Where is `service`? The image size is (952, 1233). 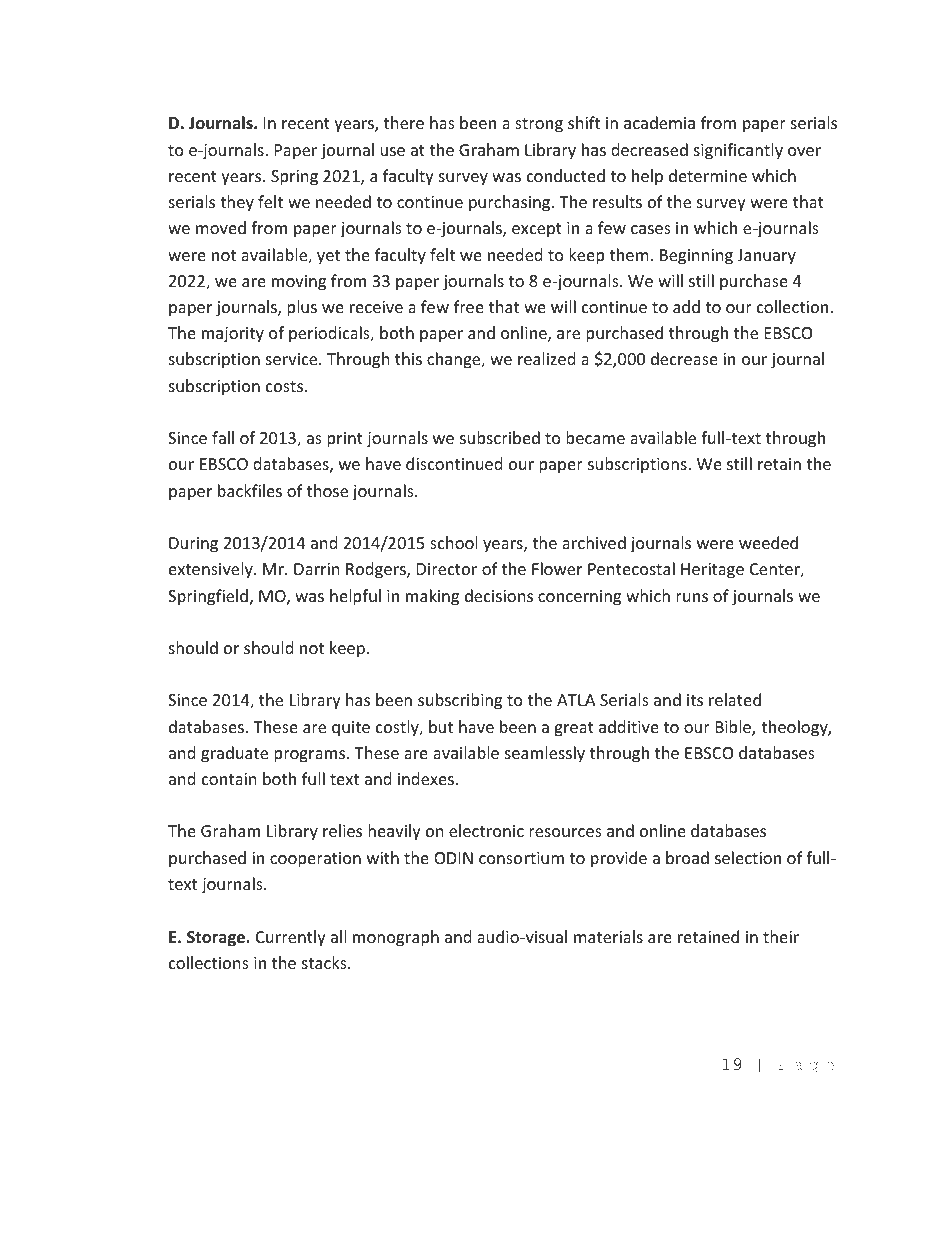 service is located at coordinates (293, 359).
